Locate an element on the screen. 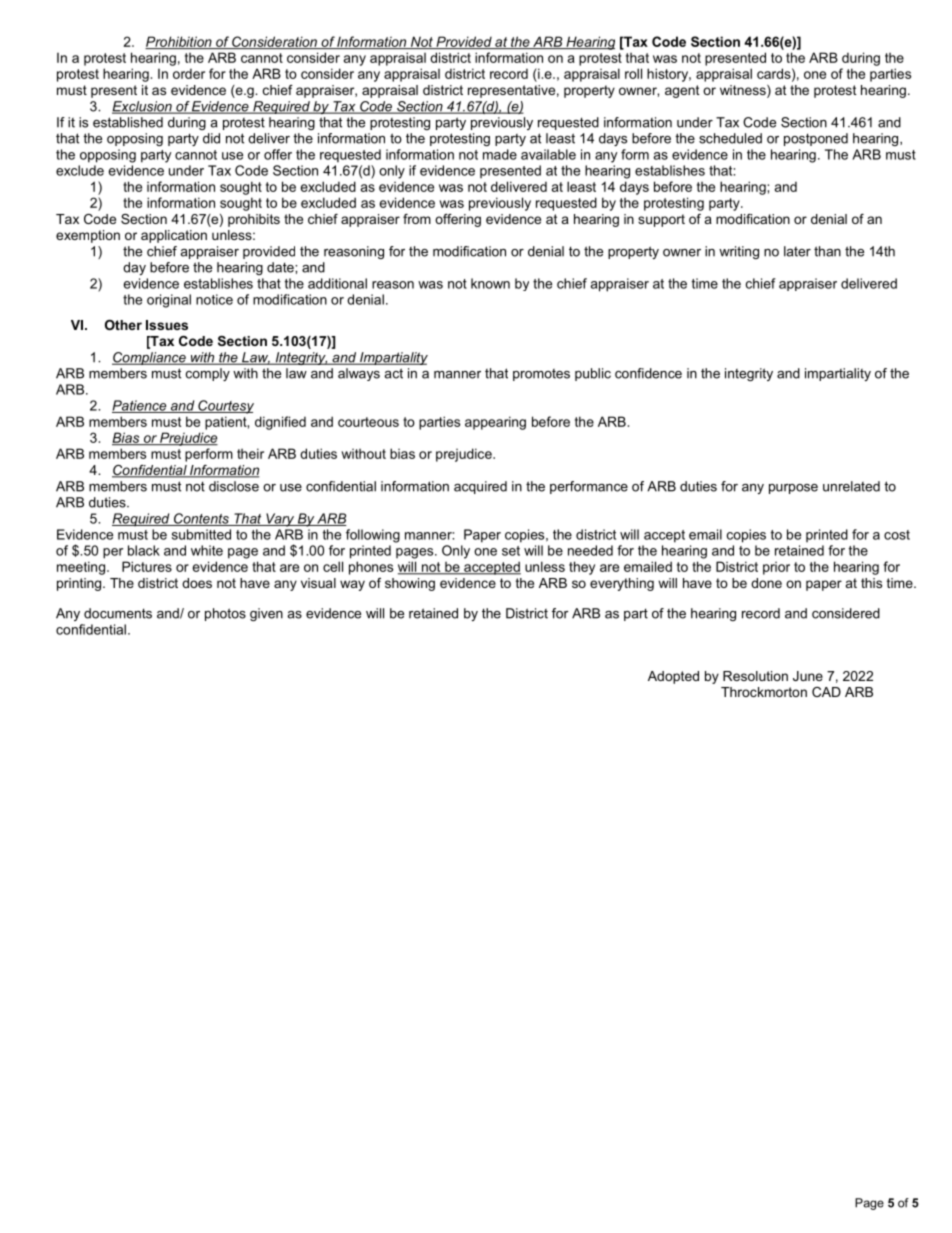 The height and width of the screenshot is (1233, 952). comply is located at coordinates (208, 374).
